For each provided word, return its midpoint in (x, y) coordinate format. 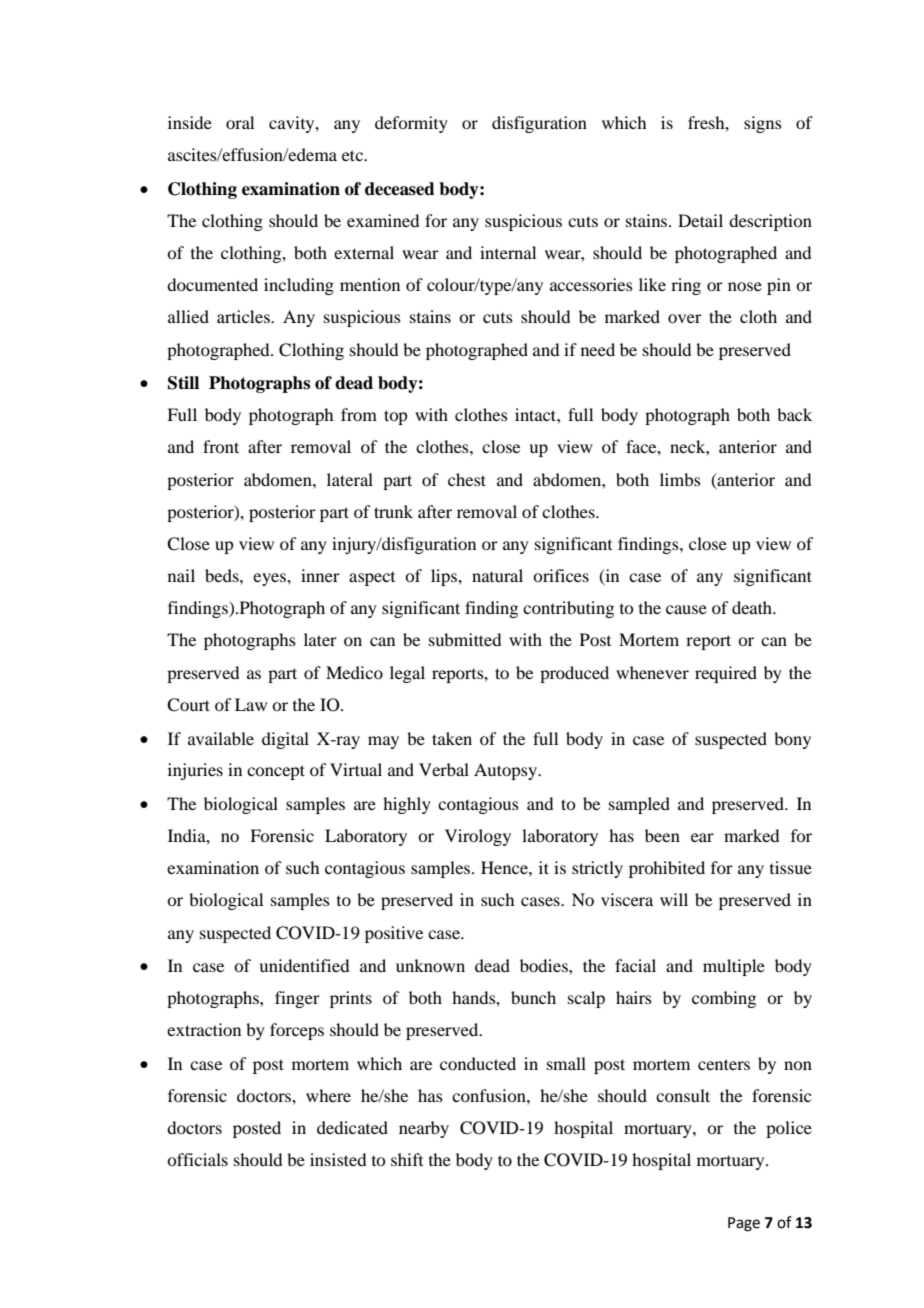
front (221, 446)
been (662, 835)
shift (407, 1159)
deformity (411, 124)
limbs (680, 479)
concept (276, 772)
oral (240, 122)
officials (197, 1159)
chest (467, 479)
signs (763, 124)
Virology (478, 837)
